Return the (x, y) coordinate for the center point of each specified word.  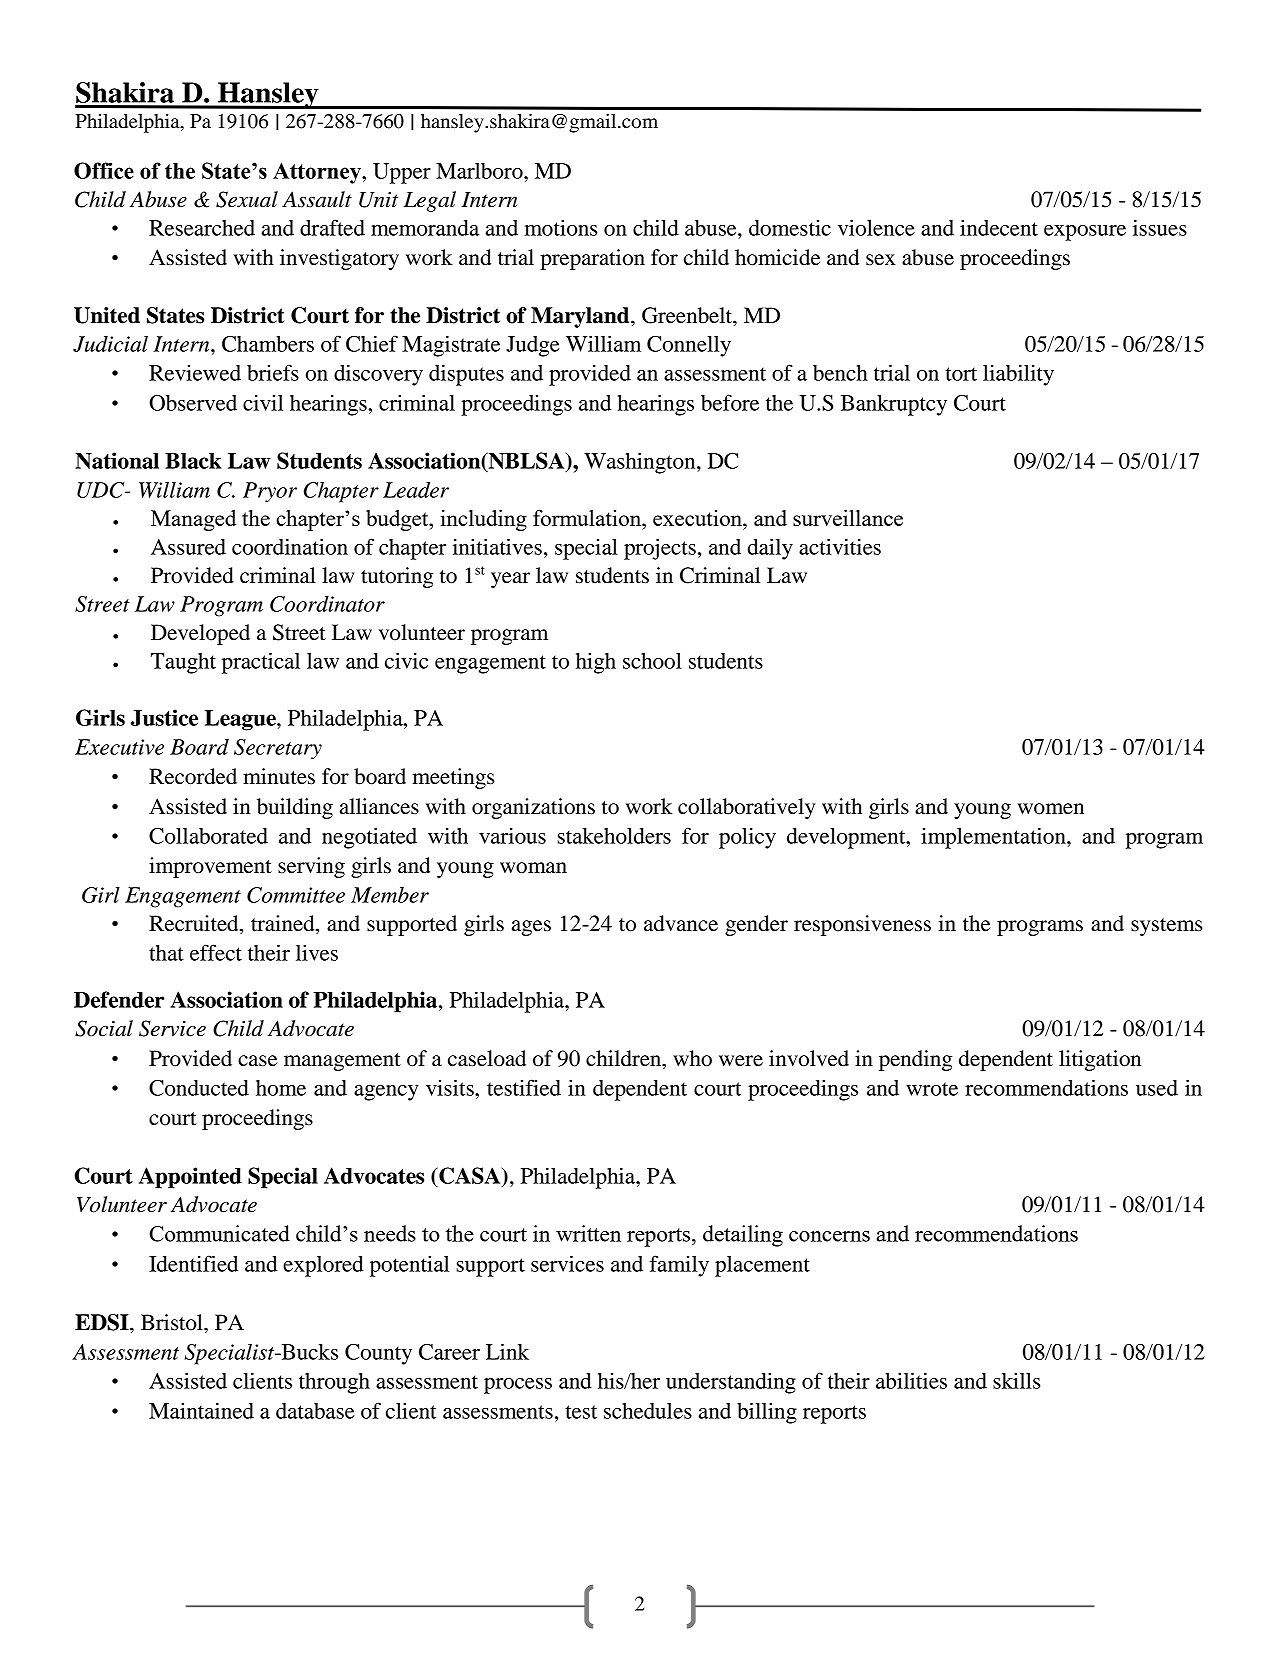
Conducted (199, 1088)
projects (660, 549)
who (692, 1058)
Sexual (247, 199)
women (1050, 809)
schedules (648, 1411)
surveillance (848, 518)
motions (561, 228)
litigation (1100, 1060)
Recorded (193, 776)
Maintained (201, 1410)
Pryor (270, 492)
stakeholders (614, 836)
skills (1016, 1381)
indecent (999, 228)
